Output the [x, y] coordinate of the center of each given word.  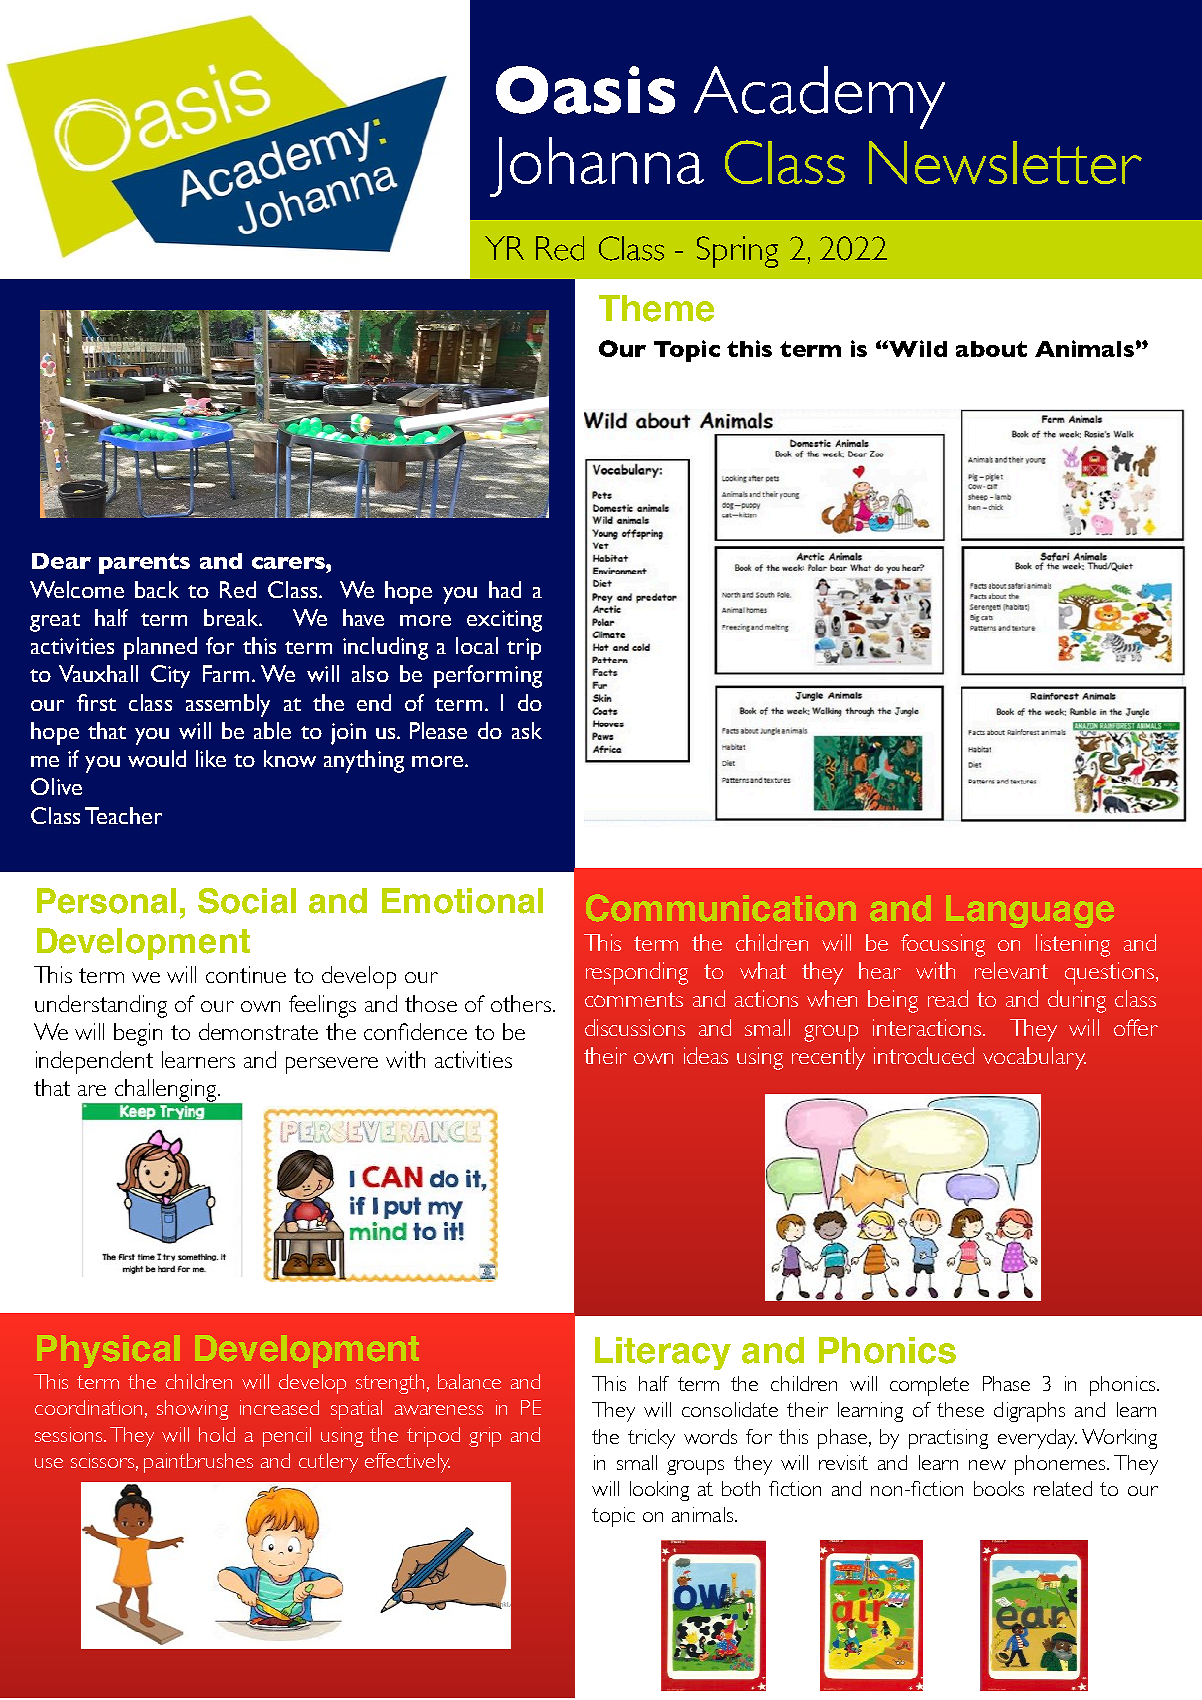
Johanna [597, 167]
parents [144, 563]
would [157, 758]
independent [94, 1062]
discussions [635, 1027]
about [991, 349]
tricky [651, 1439]
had [505, 589]
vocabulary [1034, 1058]
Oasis [585, 90]
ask [527, 730]
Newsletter [1005, 162]
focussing [943, 945]
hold [217, 1434]
